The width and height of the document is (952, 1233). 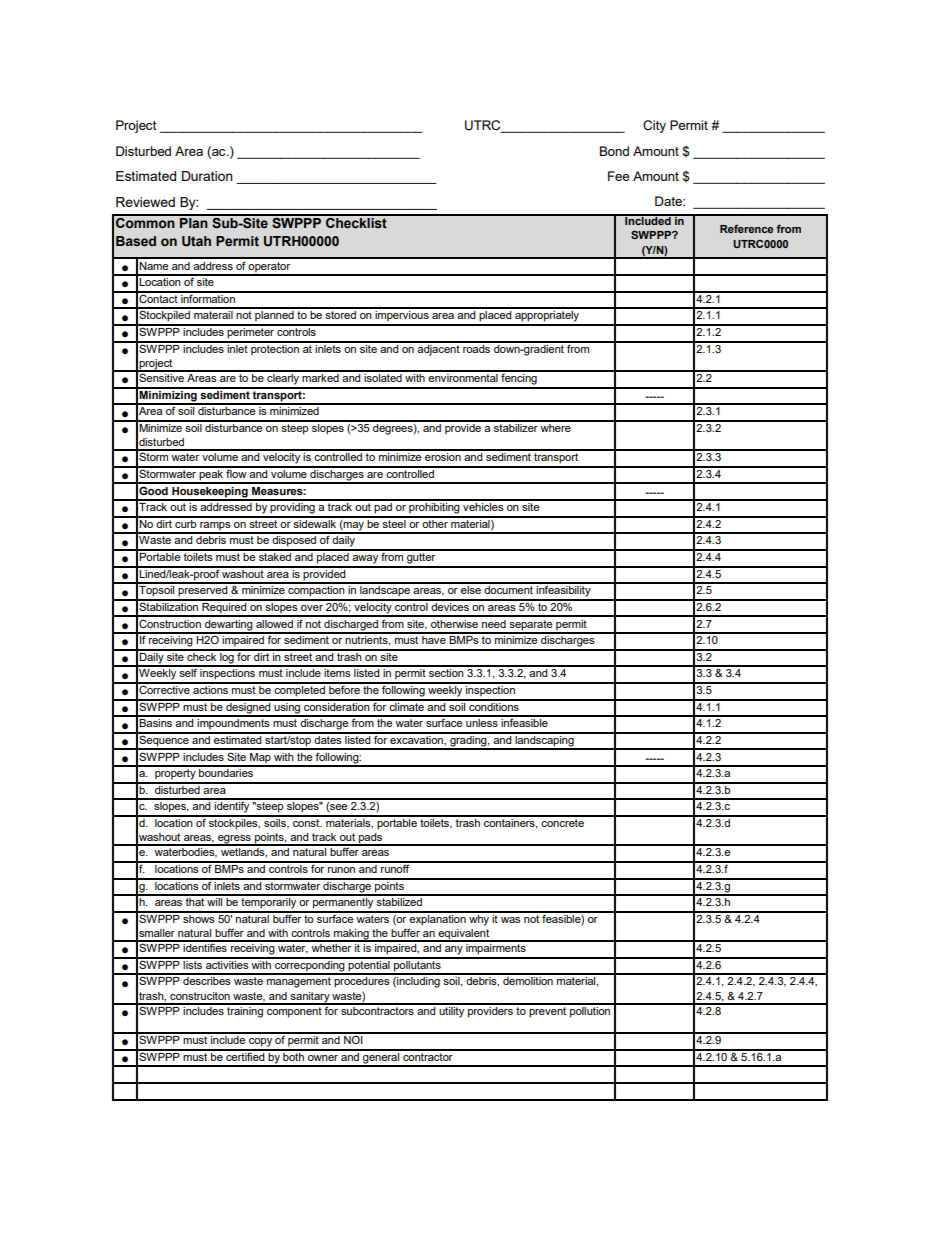 I want to click on over, so click(x=312, y=608).
